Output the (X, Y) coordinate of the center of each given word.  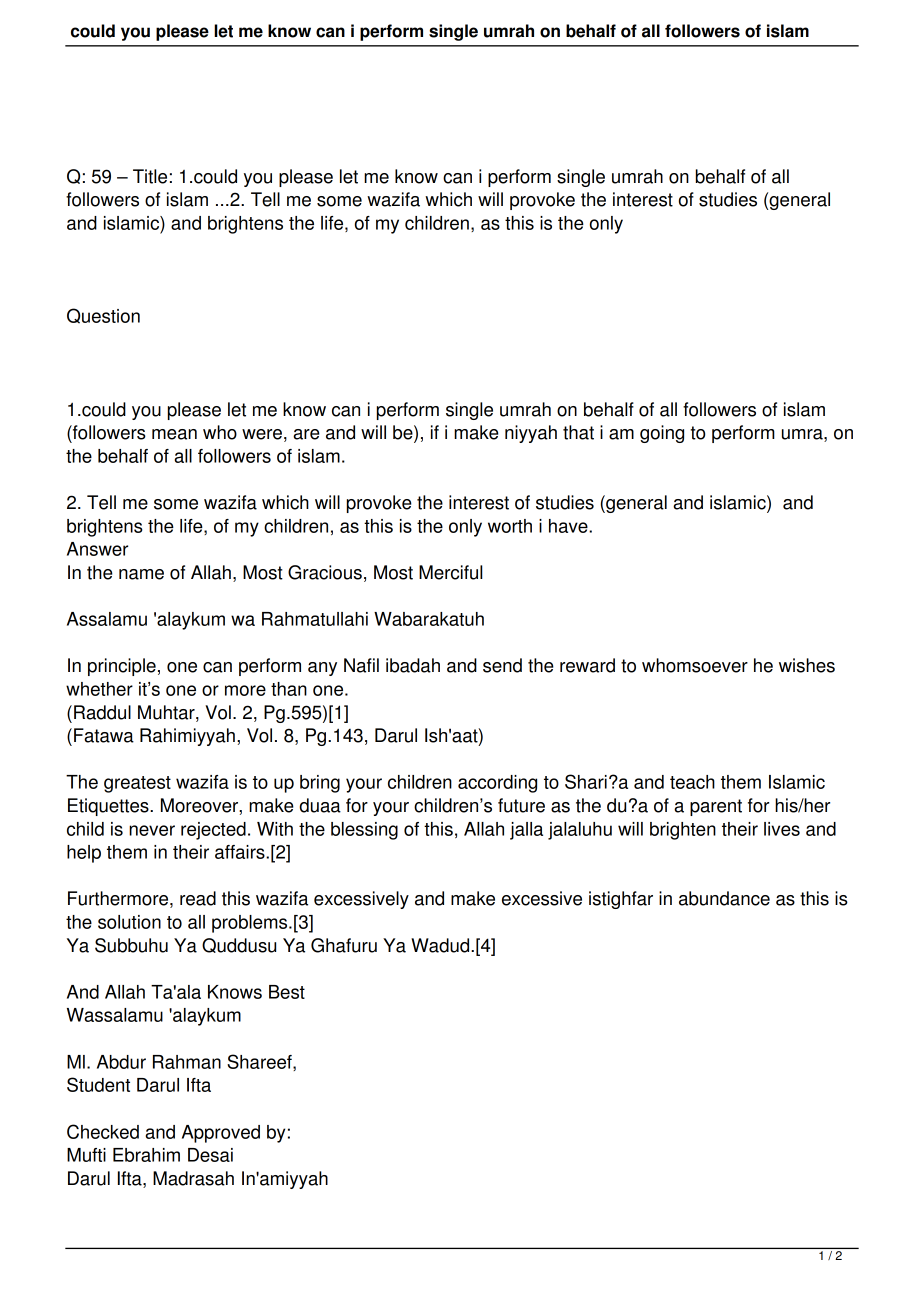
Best (287, 992)
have (569, 526)
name (141, 574)
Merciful (450, 572)
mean (174, 434)
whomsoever (695, 665)
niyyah (531, 434)
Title (150, 176)
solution (129, 922)
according (497, 784)
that (578, 432)
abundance (724, 898)
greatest (137, 784)
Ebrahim (146, 1155)
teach (692, 782)
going (662, 434)
